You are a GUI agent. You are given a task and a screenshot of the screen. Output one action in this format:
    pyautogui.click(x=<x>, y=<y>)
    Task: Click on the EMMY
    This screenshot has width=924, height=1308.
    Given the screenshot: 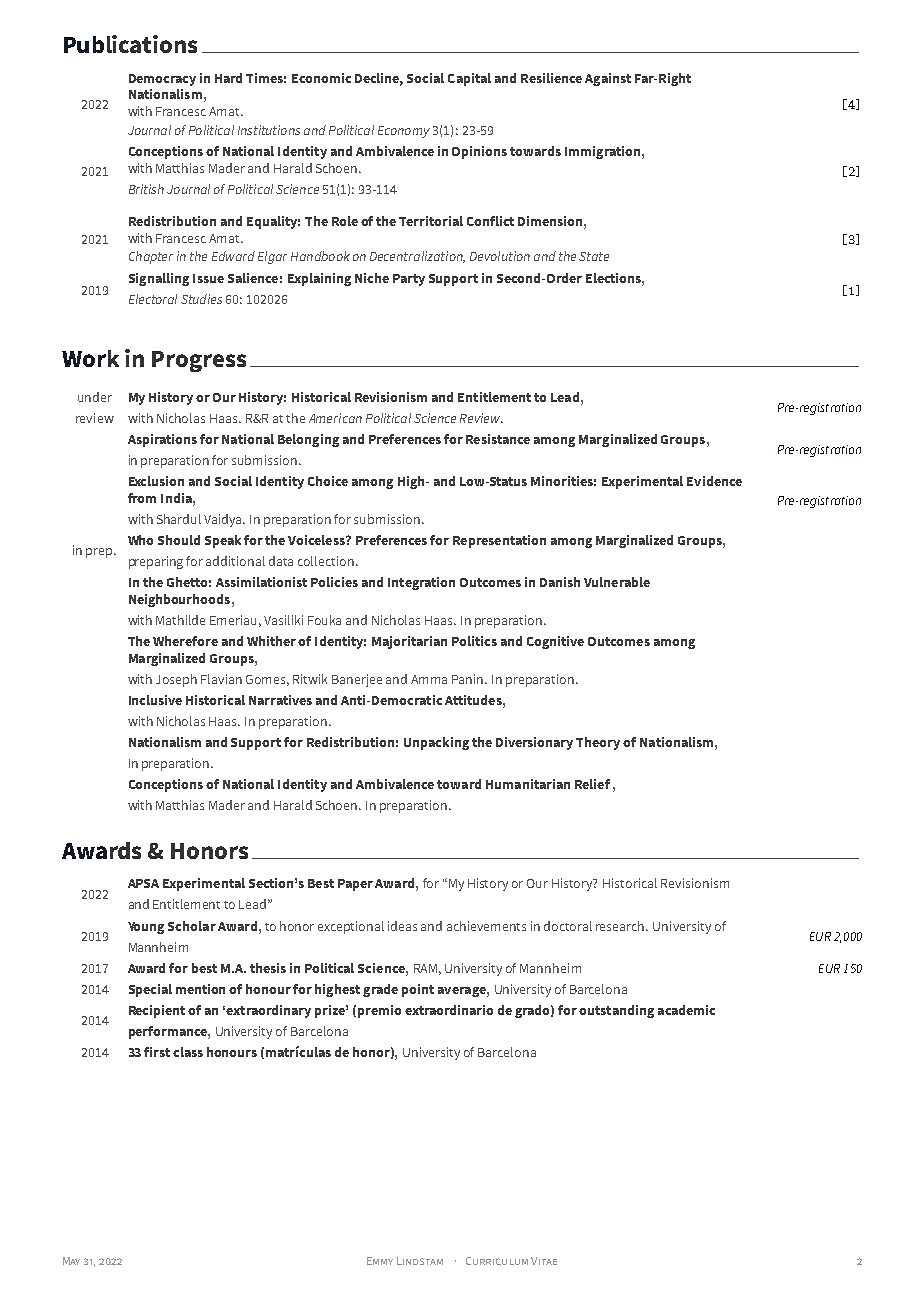 What is the action you would take?
    pyautogui.click(x=380, y=1261)
